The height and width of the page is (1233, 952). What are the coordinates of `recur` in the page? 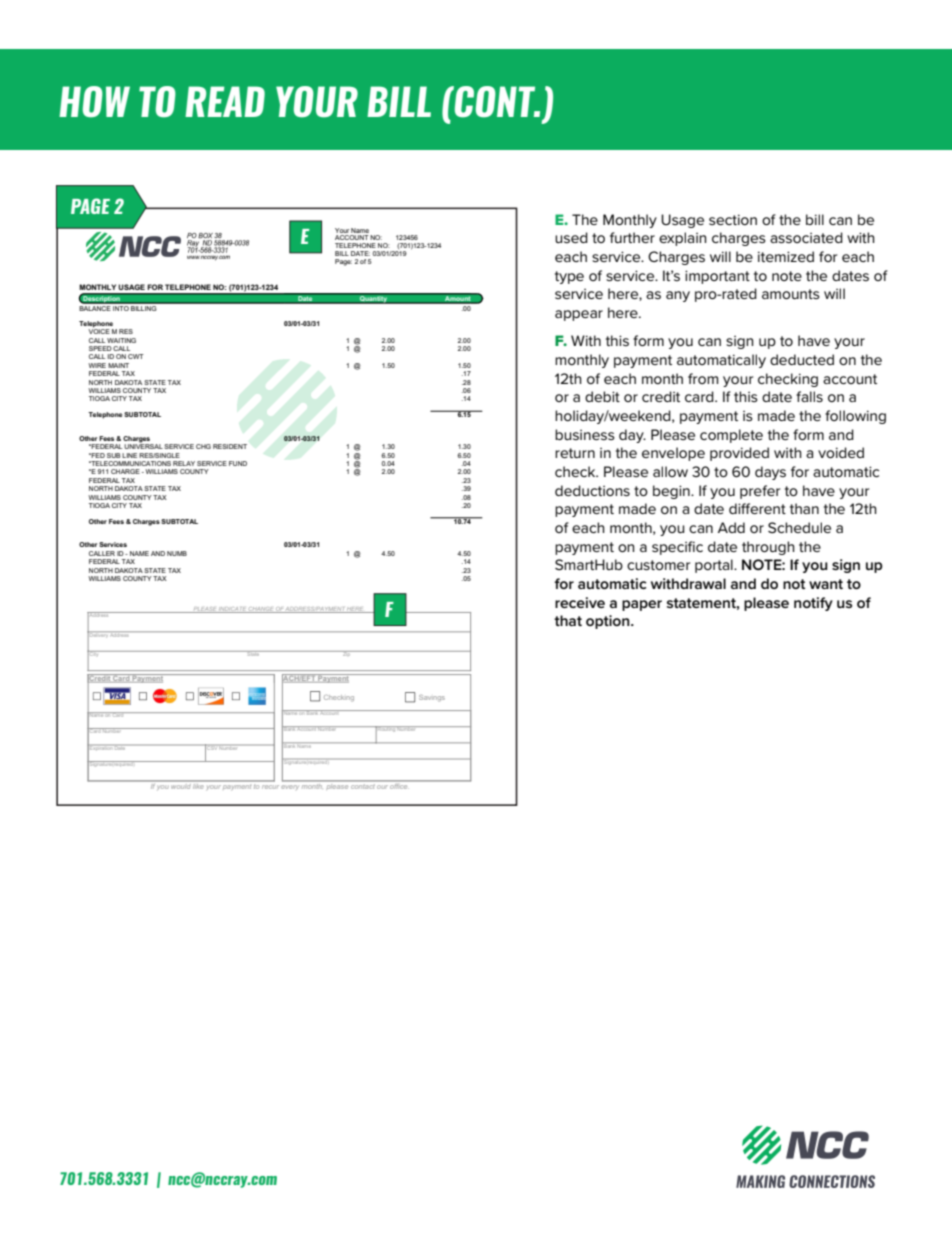 It's located at (270, 787).
